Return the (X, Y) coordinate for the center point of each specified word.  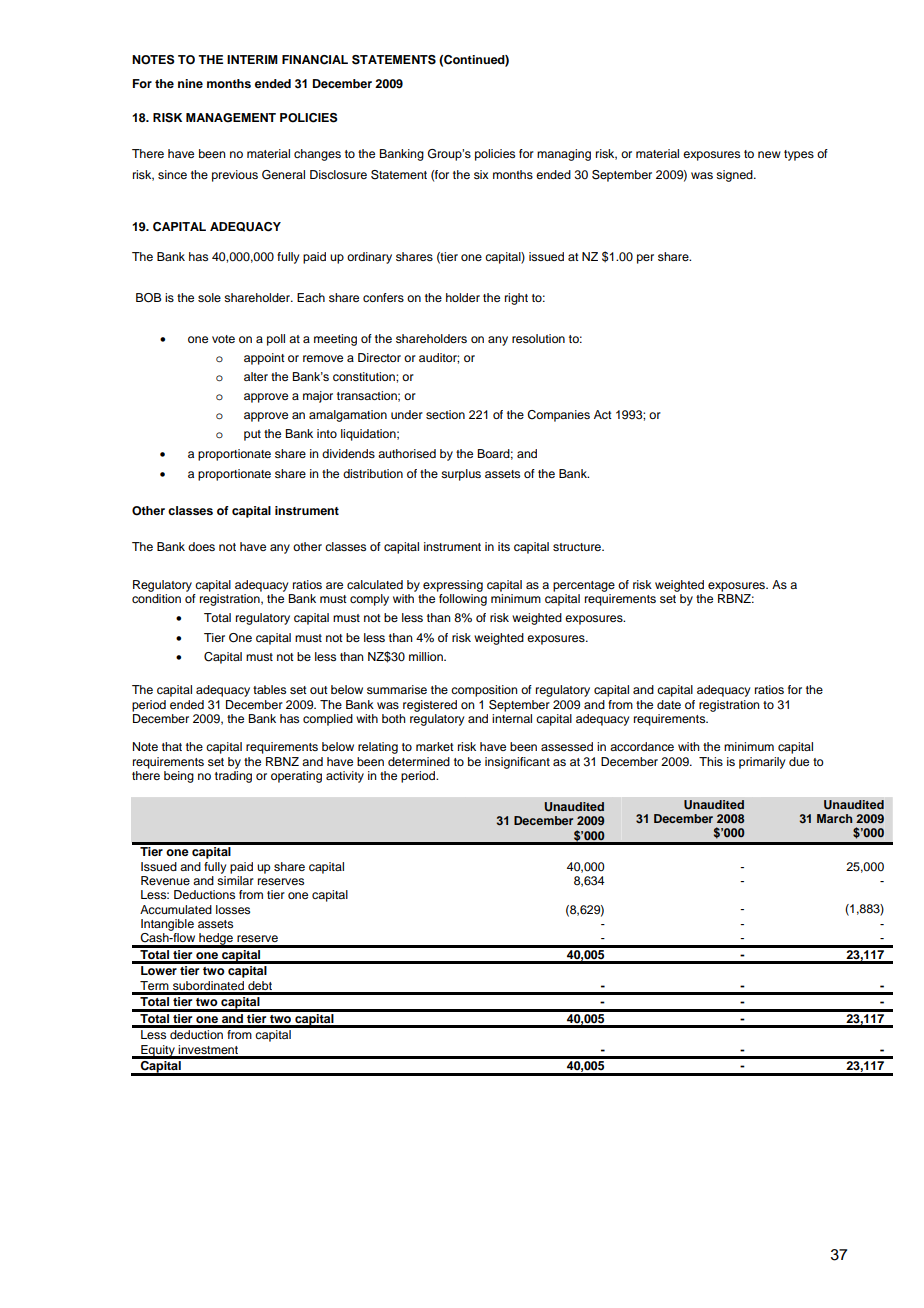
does (201, 546)
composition (484, 691)
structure (578, 547)
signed (735, 176)
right (516, 299)
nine (190, 83)
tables (269, 689)
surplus (461, 475)
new (769, 154)
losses (233, 909)
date (669, 704)
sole (209, 297)
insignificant (517, 763)
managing (564, 155)
